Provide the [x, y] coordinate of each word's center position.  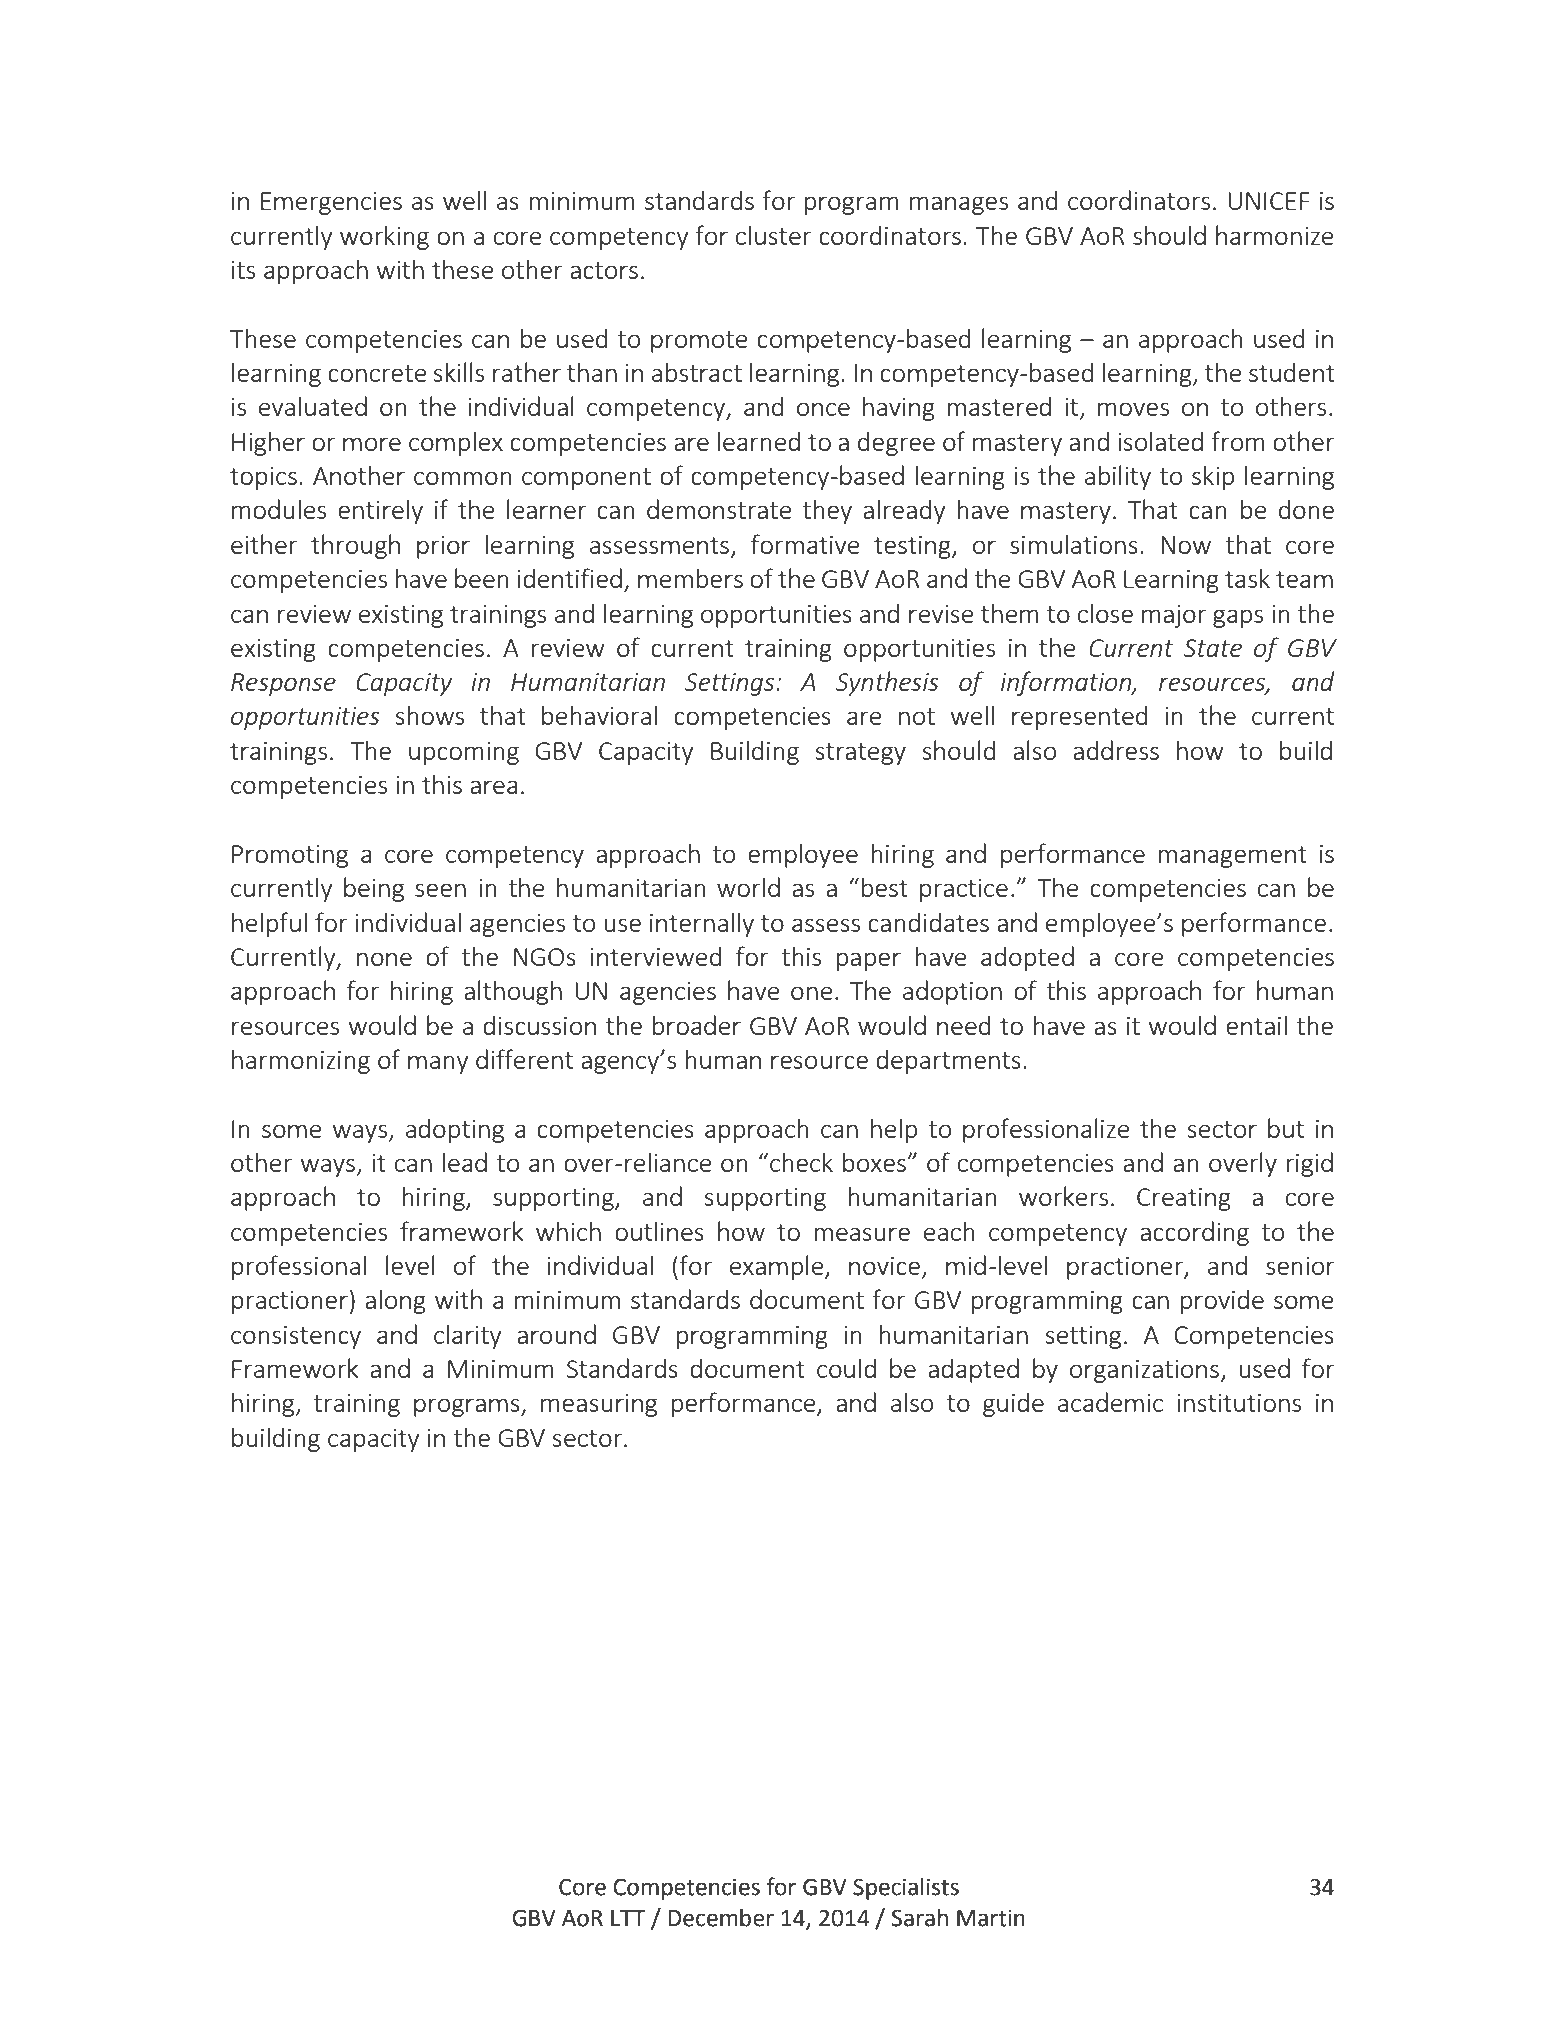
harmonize [1275, 235]
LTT [628, 1918]
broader [697, 1025]
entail [1256, 1025]
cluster [773, 235]
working [384, 237]
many [438, 1064]
